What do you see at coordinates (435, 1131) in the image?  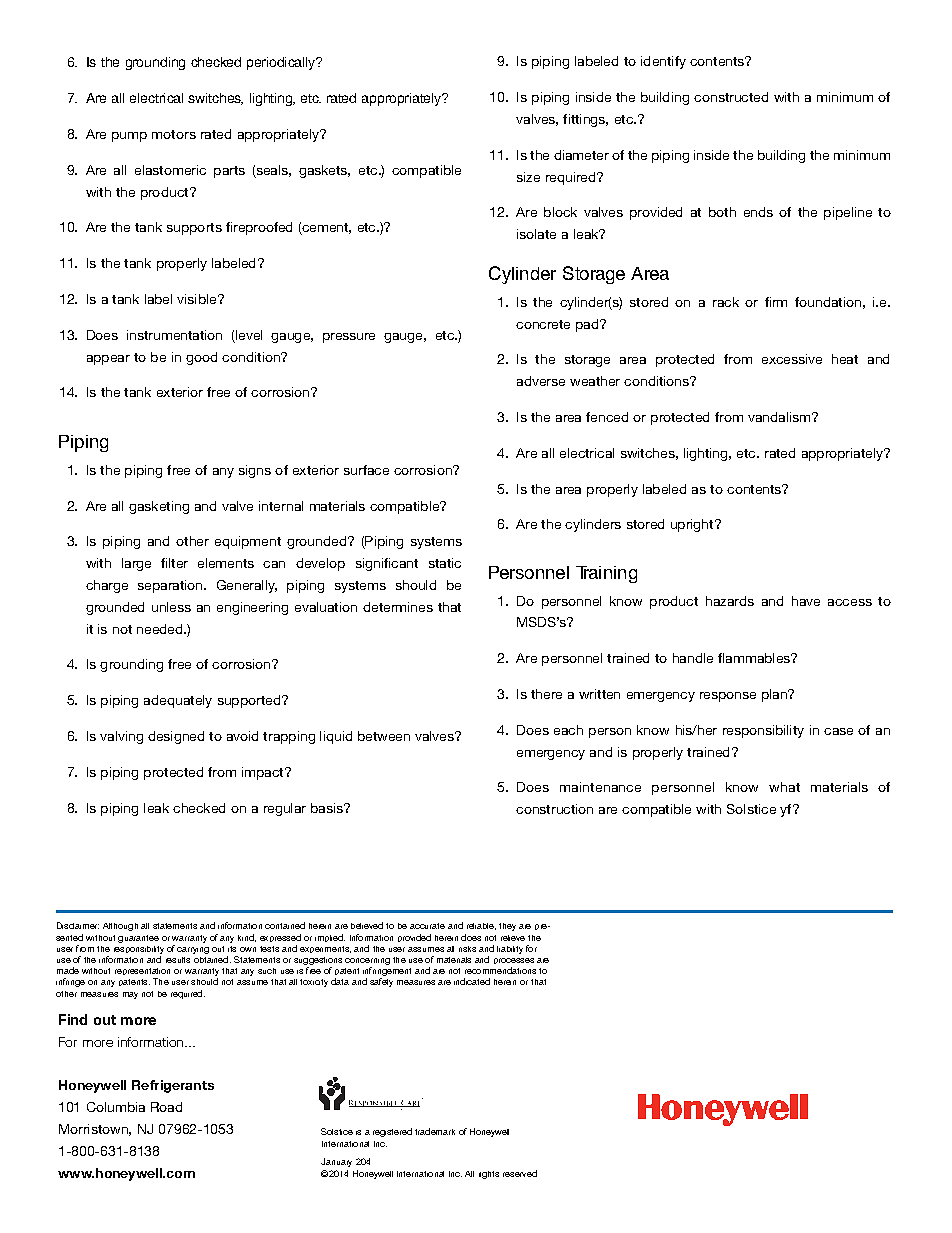 I see `trademark` at bounding box center [435, 1131].
